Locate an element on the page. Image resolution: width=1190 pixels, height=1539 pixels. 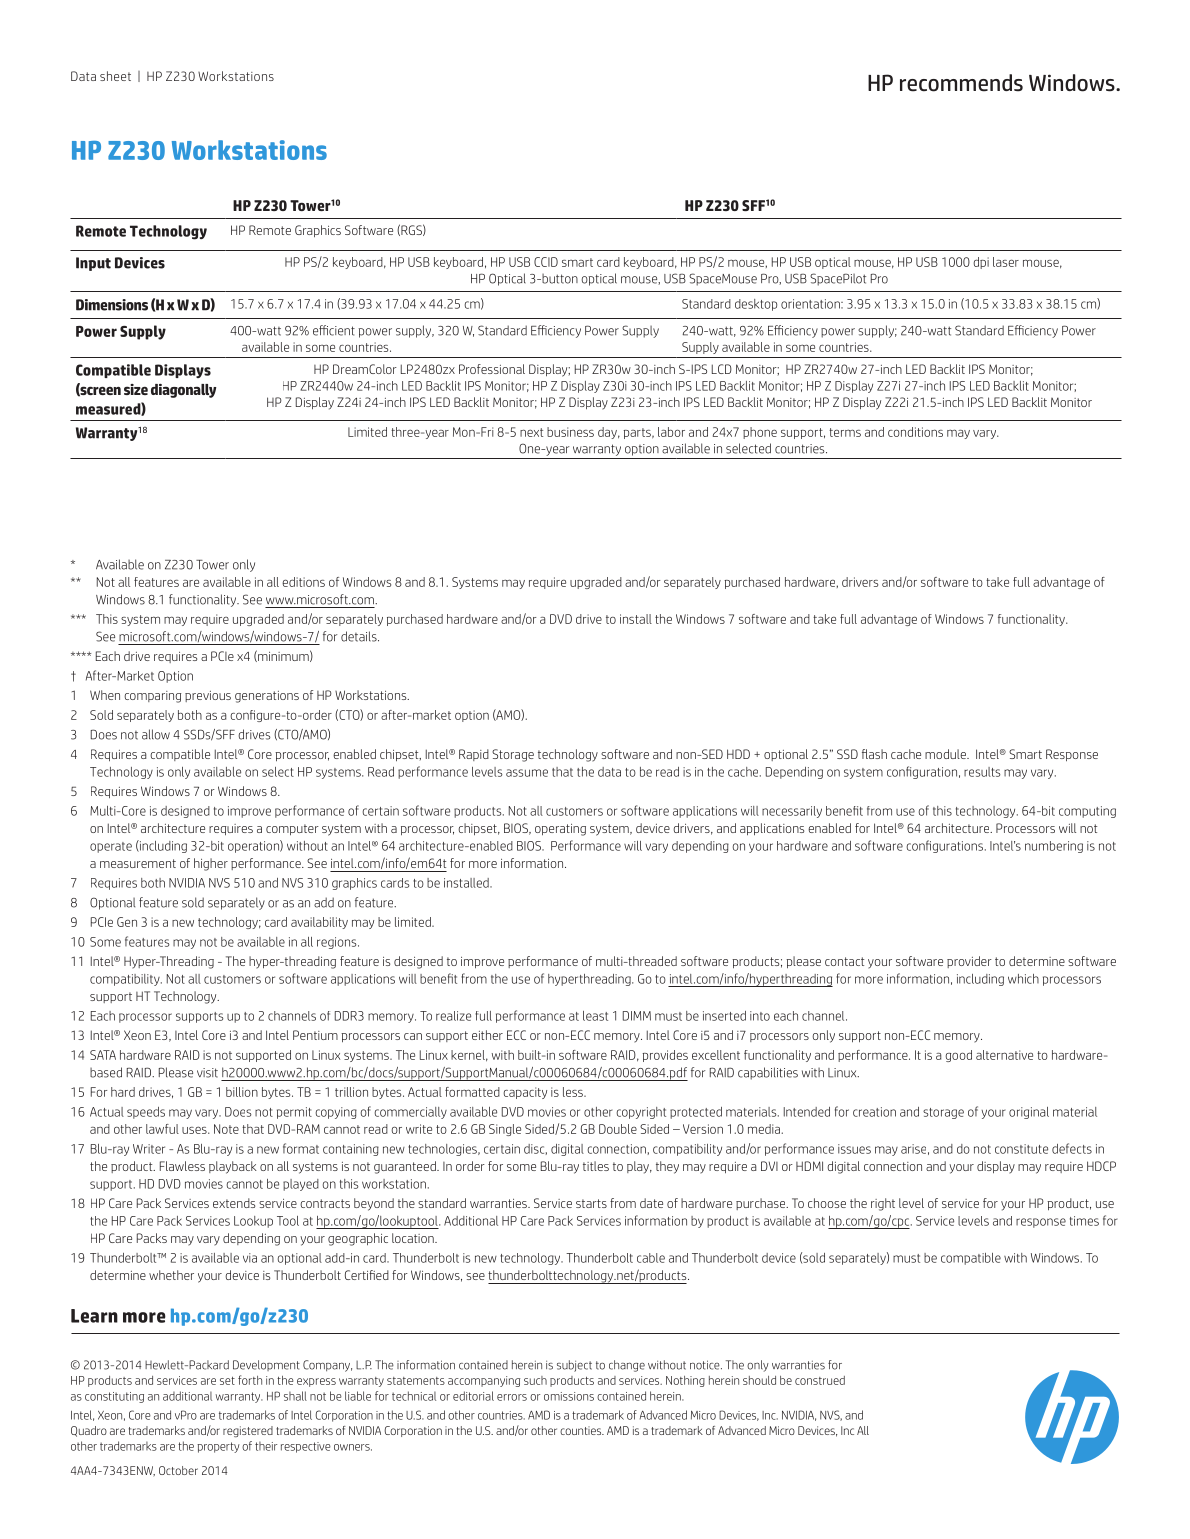
diagonally is located at coordinates (183, 391).
